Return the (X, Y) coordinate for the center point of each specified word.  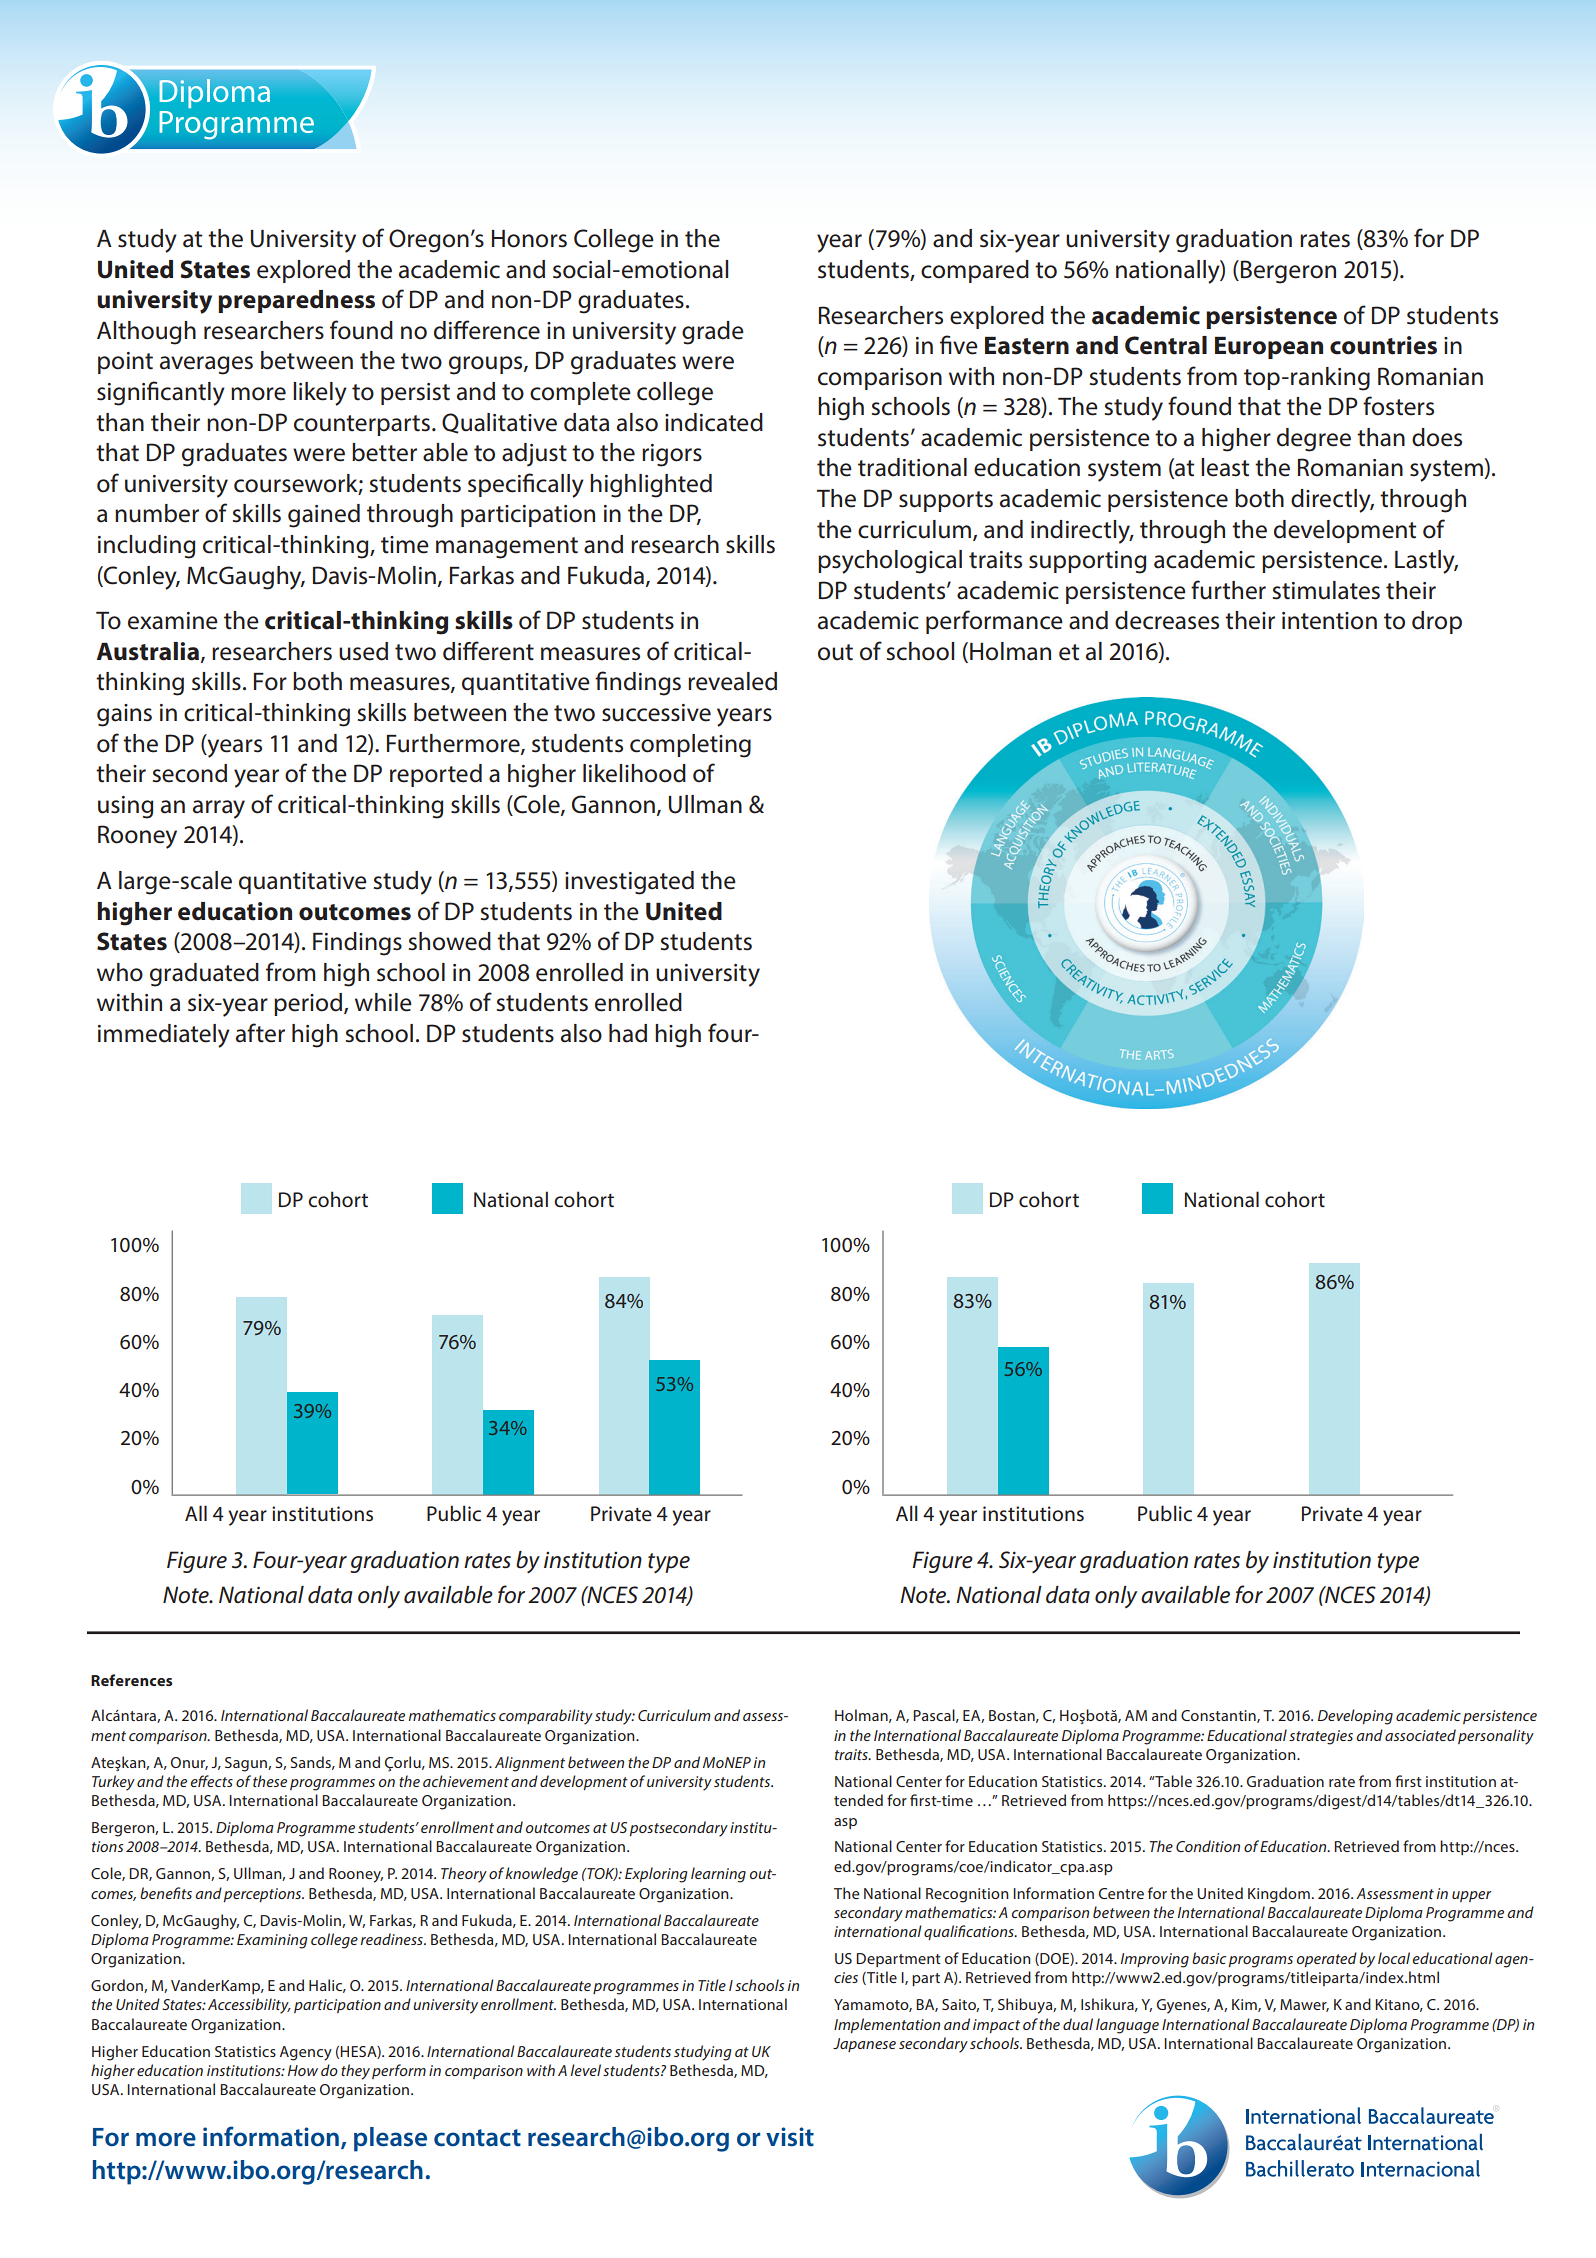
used (363, 651)
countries (1383, 345)
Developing (1355, 1717)
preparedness (296, 301)
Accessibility (249, 2006)
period (309, 1004)
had (628, 1033)
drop (1437, 622)
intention (1329, 621)
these (270, 1781)
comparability (546, 1717)
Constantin (1219, 1716)
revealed (732, 681)
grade (713, 333)
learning (718, 1875)
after (260, 1033)
